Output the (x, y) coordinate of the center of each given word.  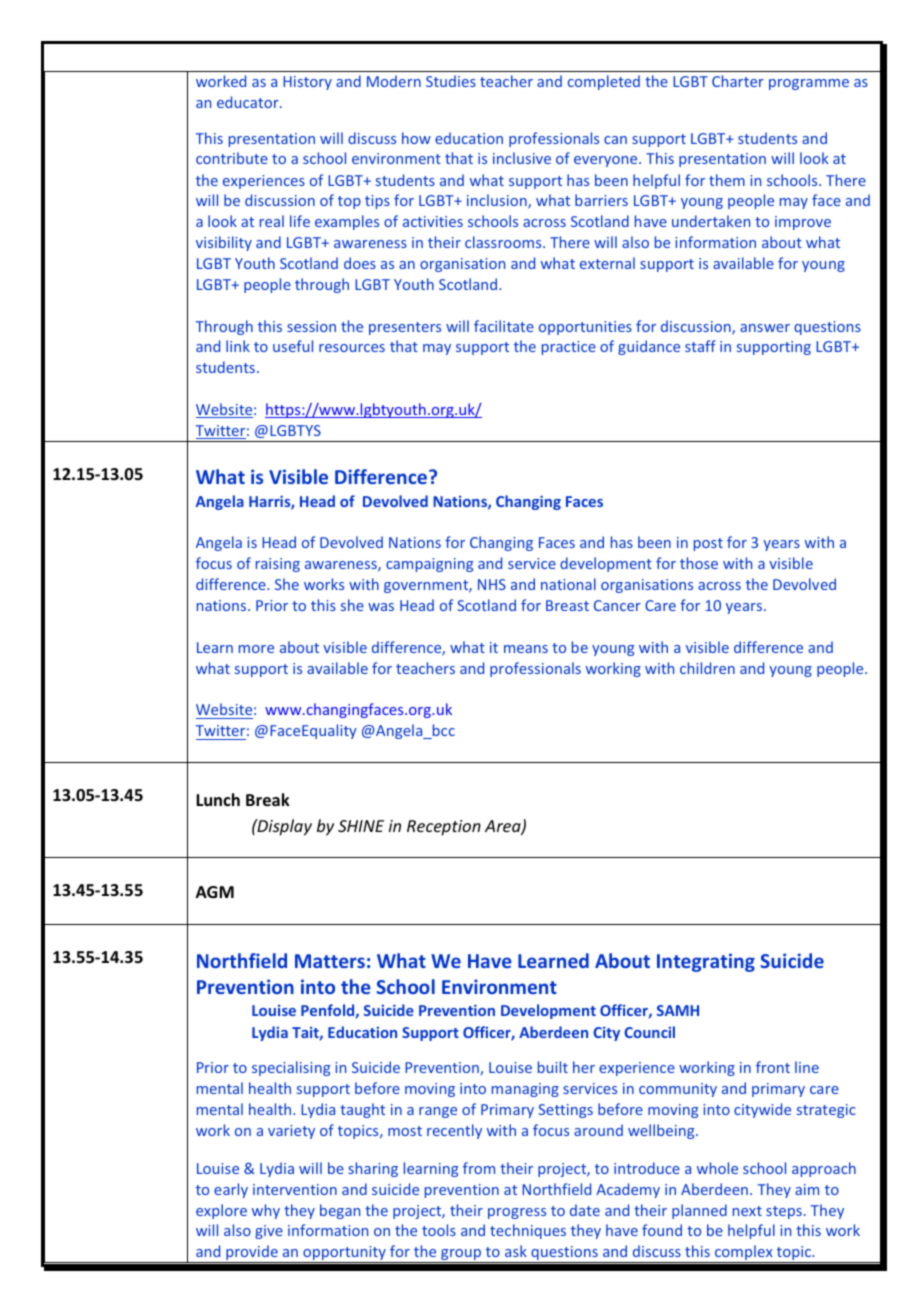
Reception (444, 828)
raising (278, 565)
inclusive (522, 158)
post (708, 544)
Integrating (706, 962)
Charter (738, 81)
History (307, 83)
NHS (492, 584)
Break (268, 800)
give (269, 1232)
